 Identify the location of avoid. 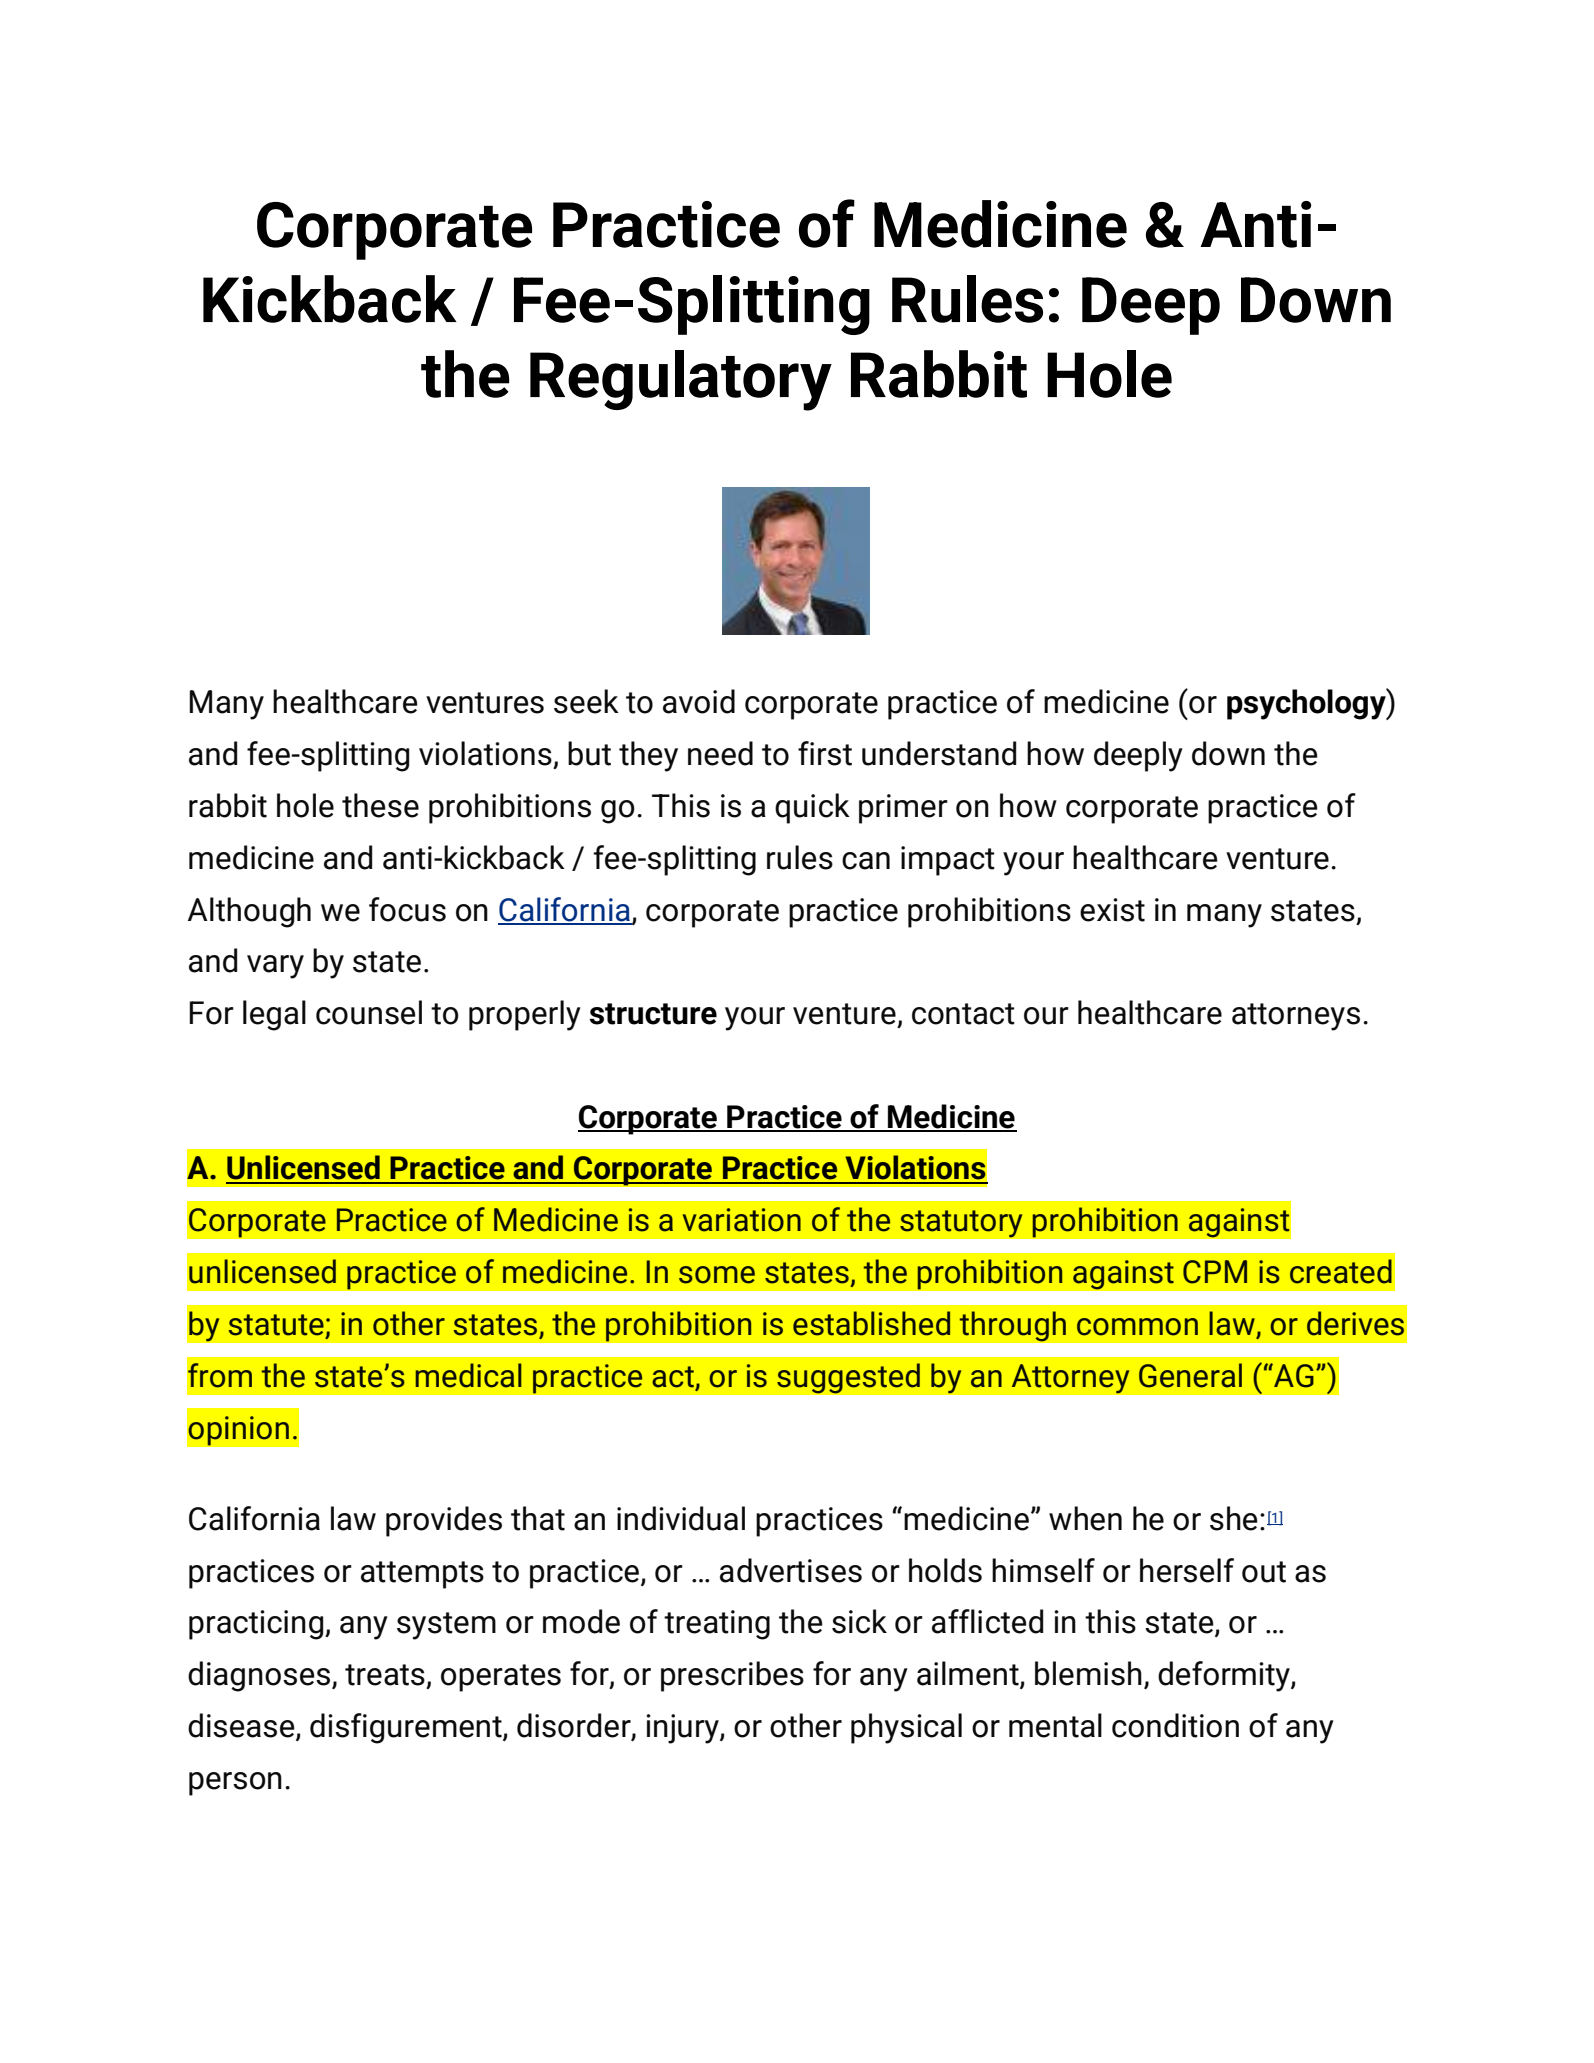
(699, 701).
